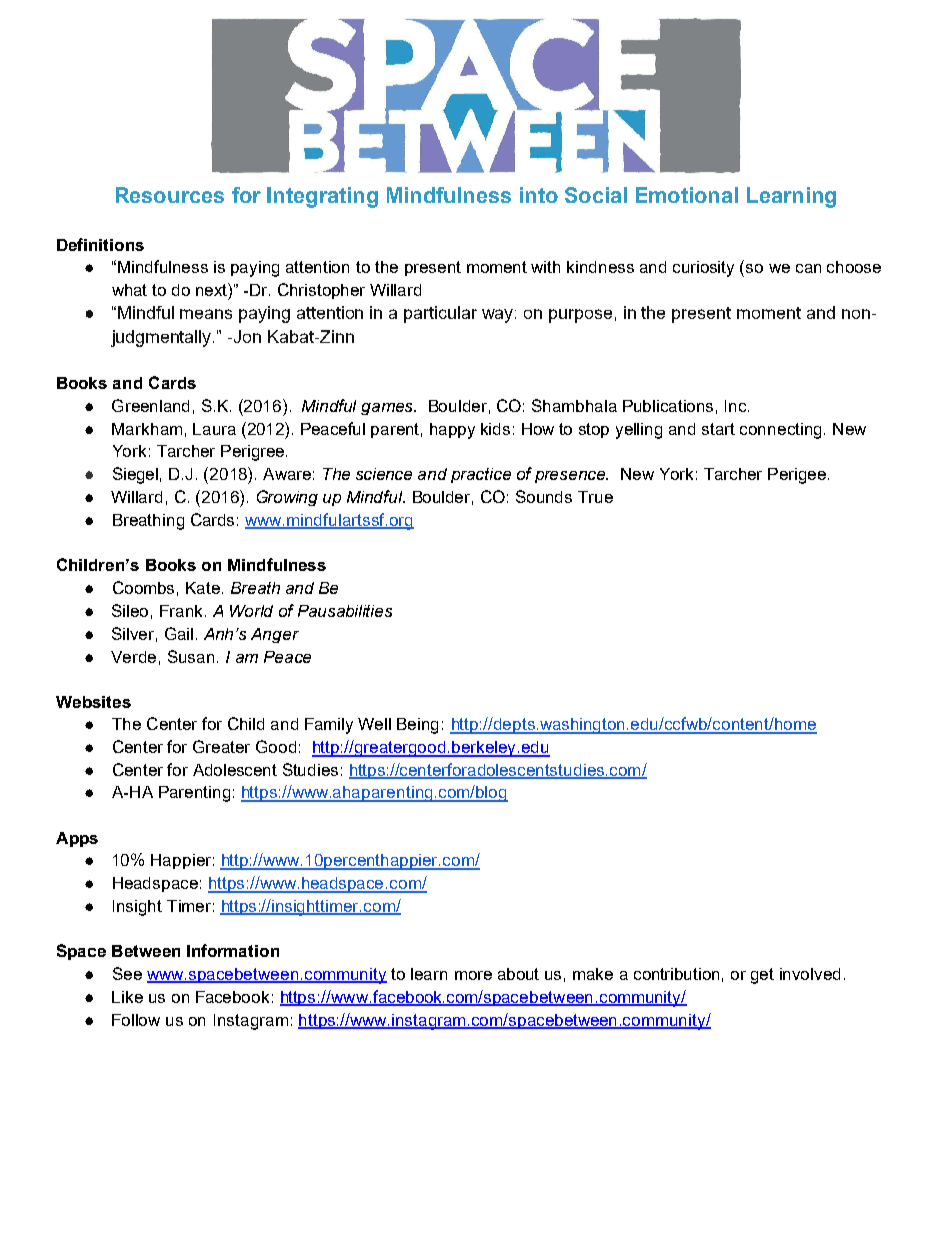 Image resolution: width=952 pixels, height=1233 pixels. Describe the element at coordinates (539, 195) in the screenshot. I see `into` at that location.
